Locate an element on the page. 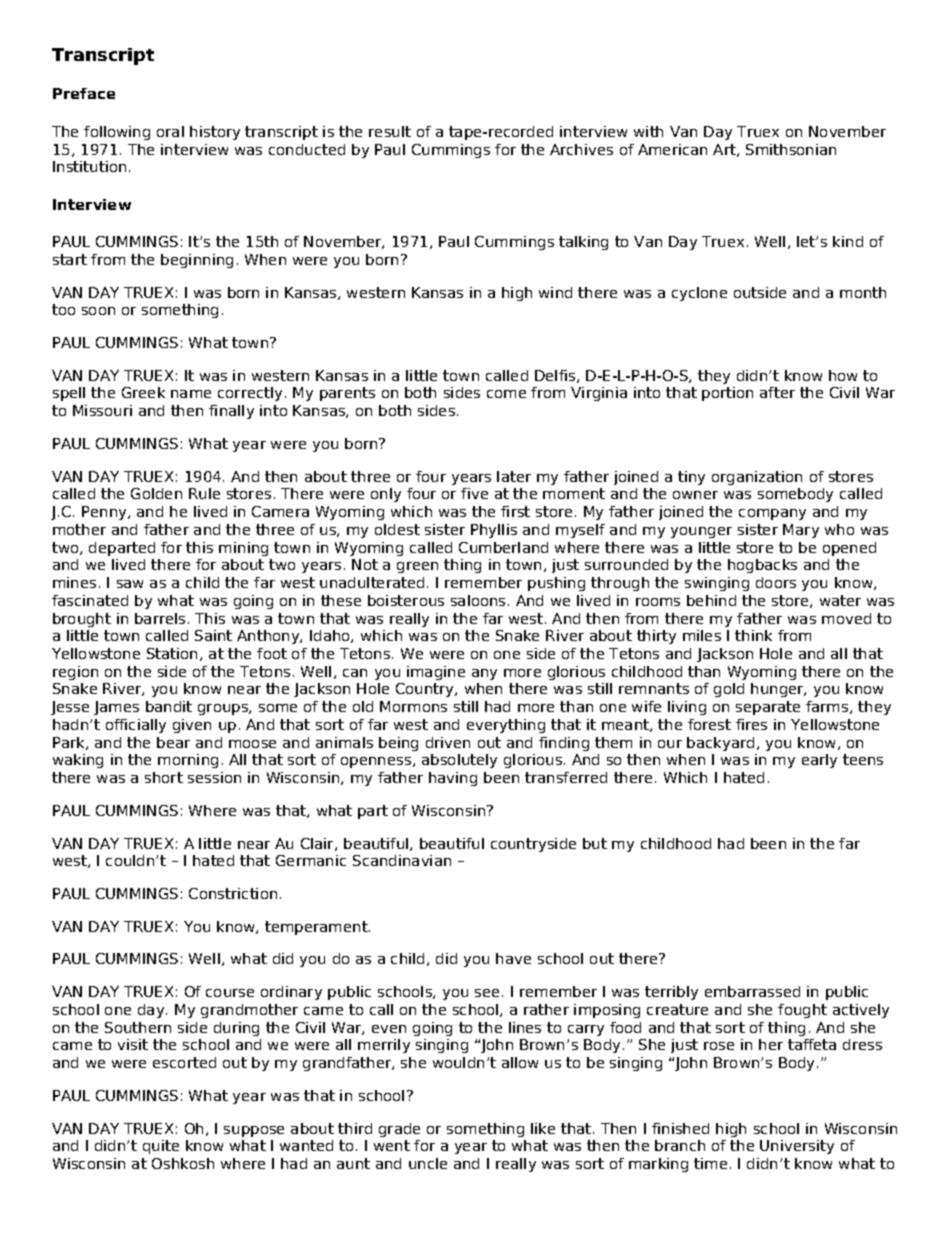 The width and height of the page is (952, 1233). quite is located at coordinates (161, 1147).
